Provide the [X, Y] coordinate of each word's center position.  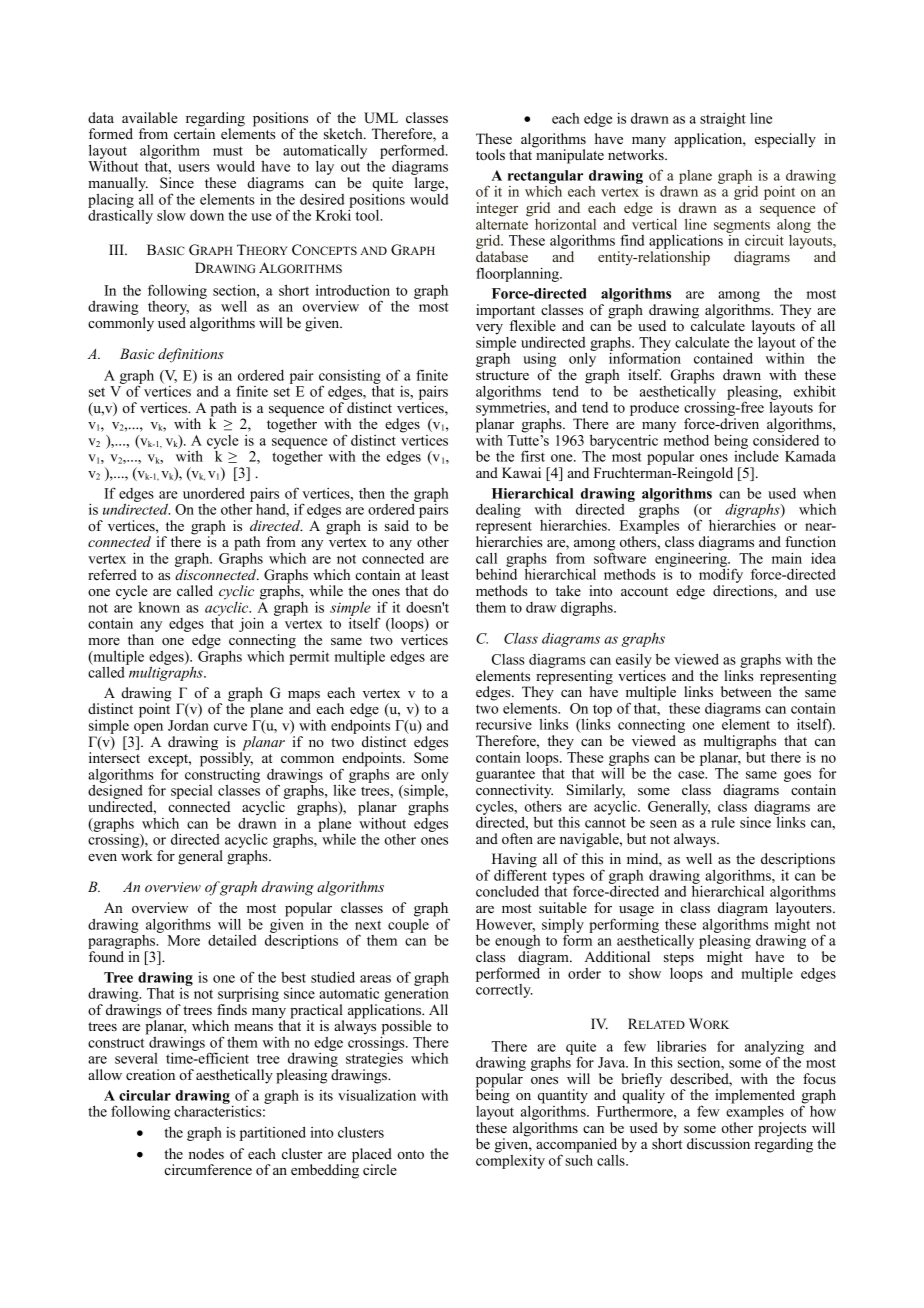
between [747, 690]
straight [723, 120]
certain [194, 132]
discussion [718, 1143]
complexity [510, 1160]
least [435, 574]
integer [497, 209]
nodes [206, 1153]
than [141, 639]
